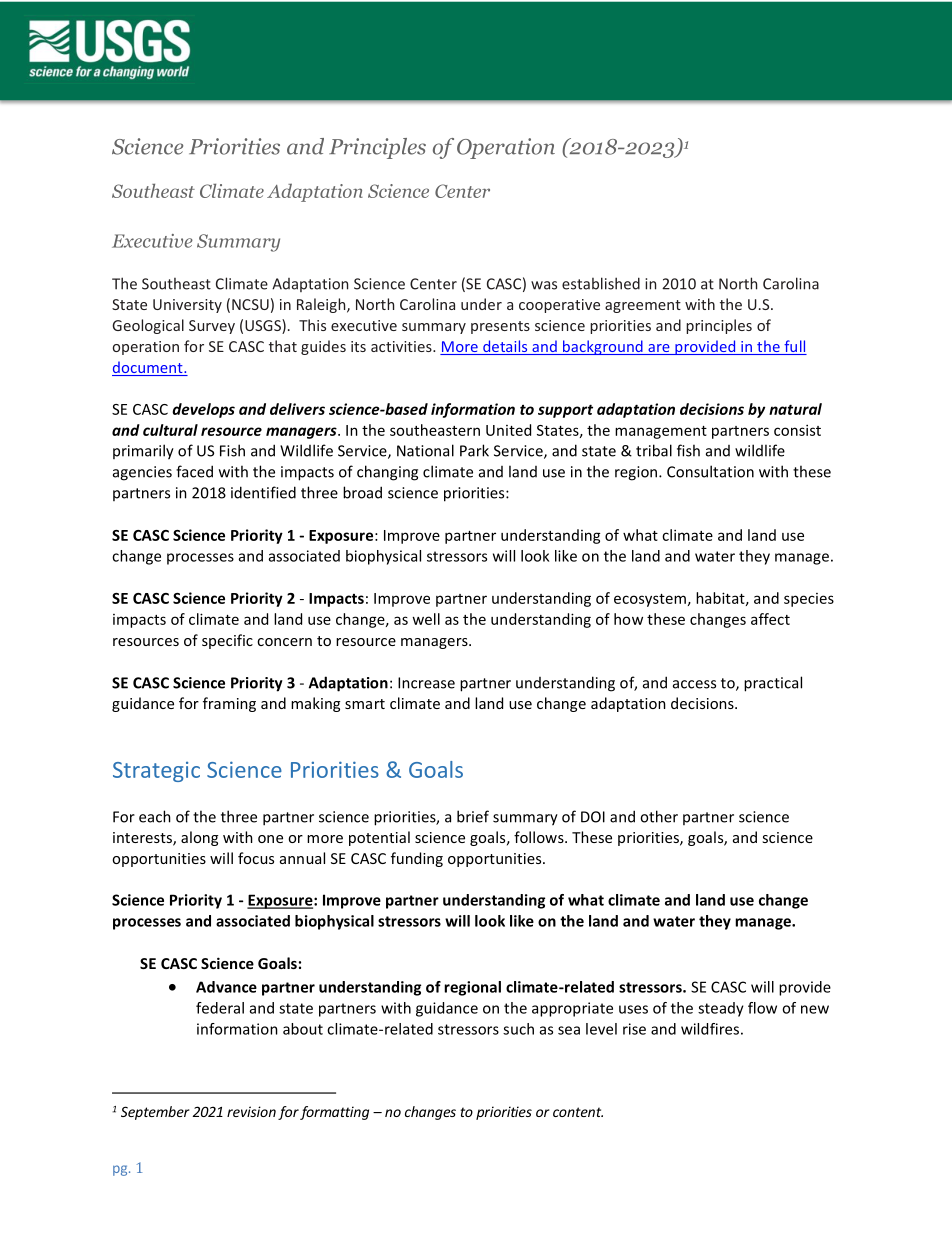 The height and width of the screenshot is (1233, 952). What do you see at coordinates (250, 304) in the screenshot?
I see `NCSU` at bounding box center [250, 304].
